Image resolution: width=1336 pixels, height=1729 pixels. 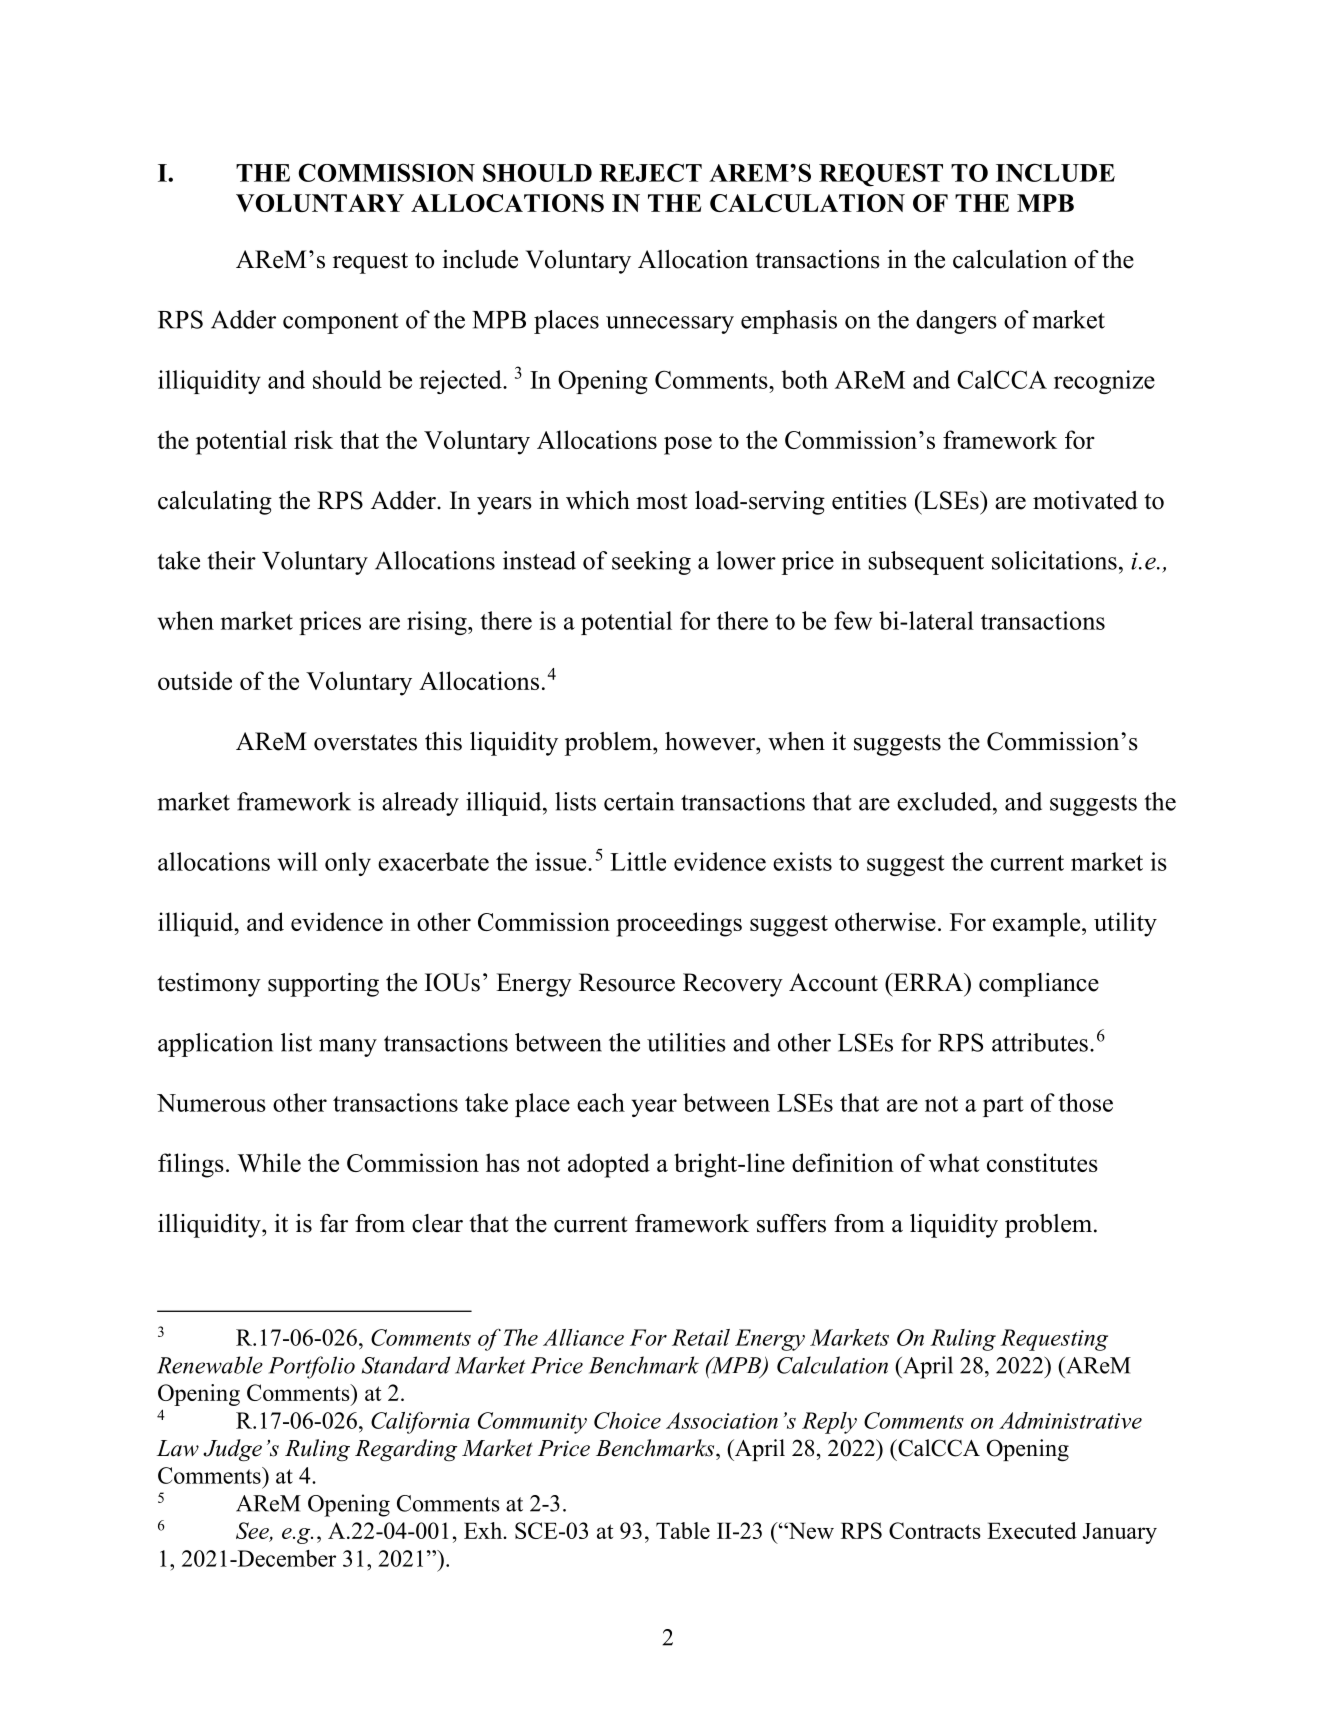 I want to click on unnecessary, so click(x=670, y=325).
